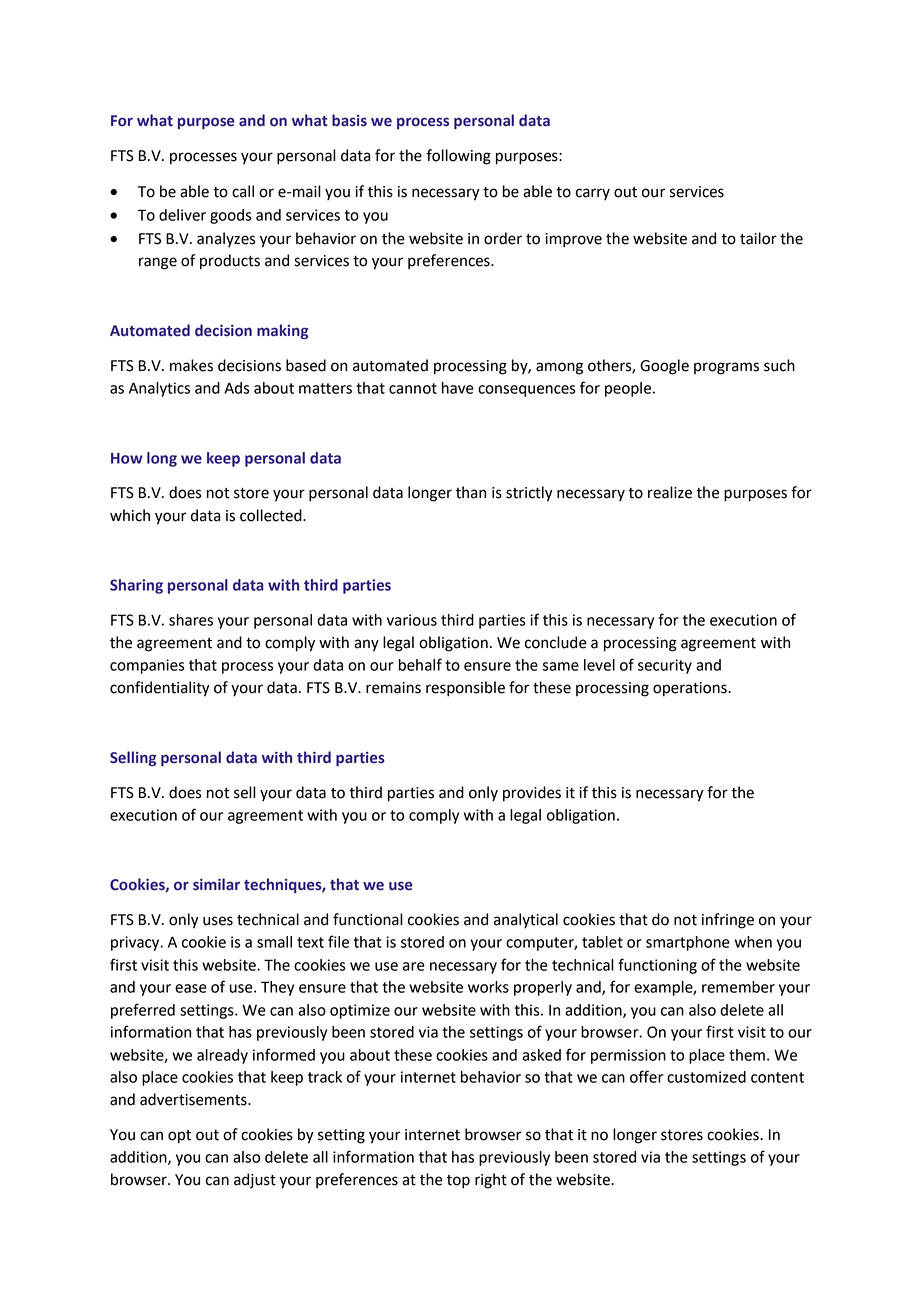  What do you see at coordinates (255, 1181) in the page?
I see `adjust` at bounding box center [255, 1181].
